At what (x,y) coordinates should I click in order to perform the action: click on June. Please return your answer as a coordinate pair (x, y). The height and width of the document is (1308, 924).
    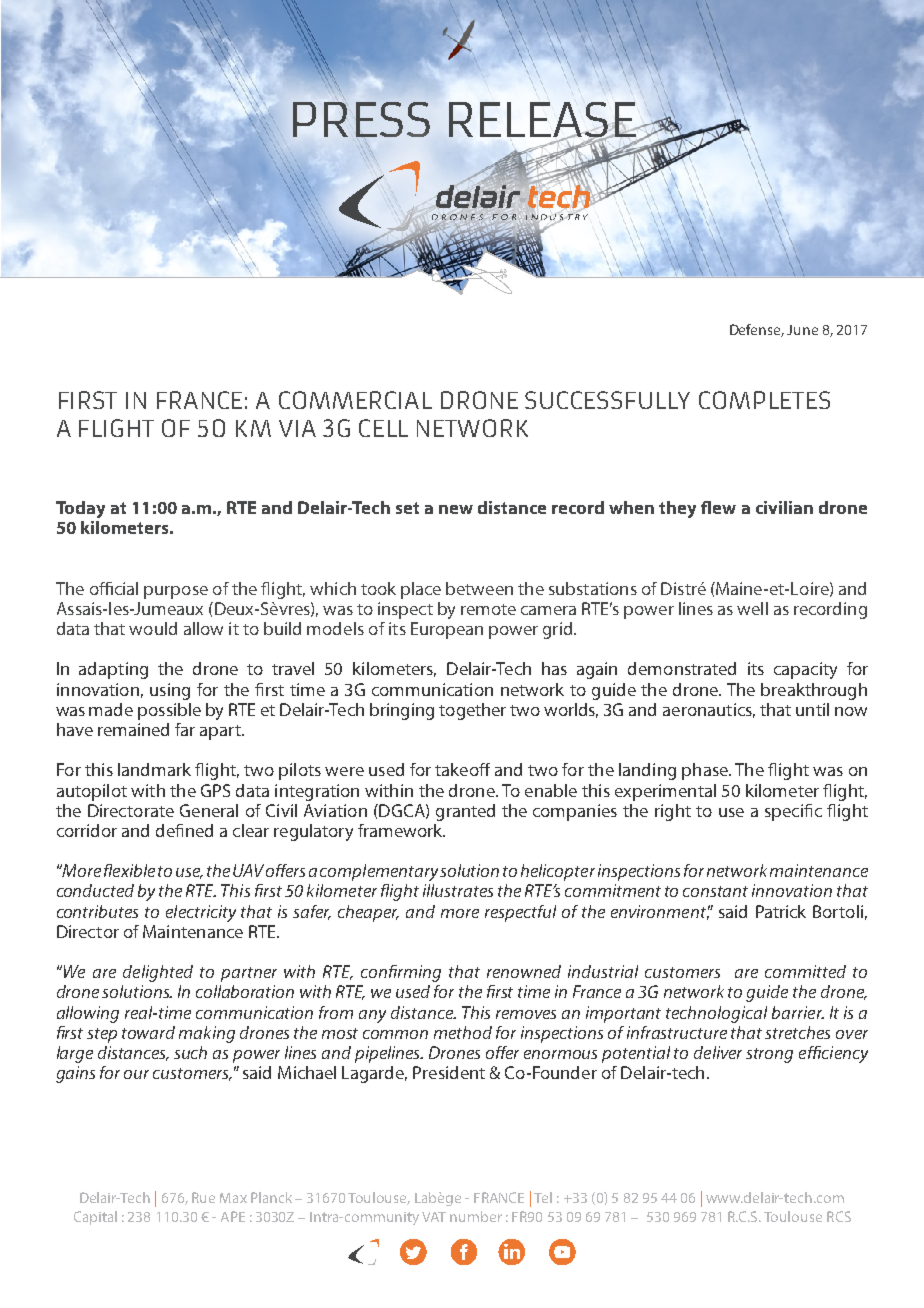
    Looking at the image, I should click on (802, 330).
